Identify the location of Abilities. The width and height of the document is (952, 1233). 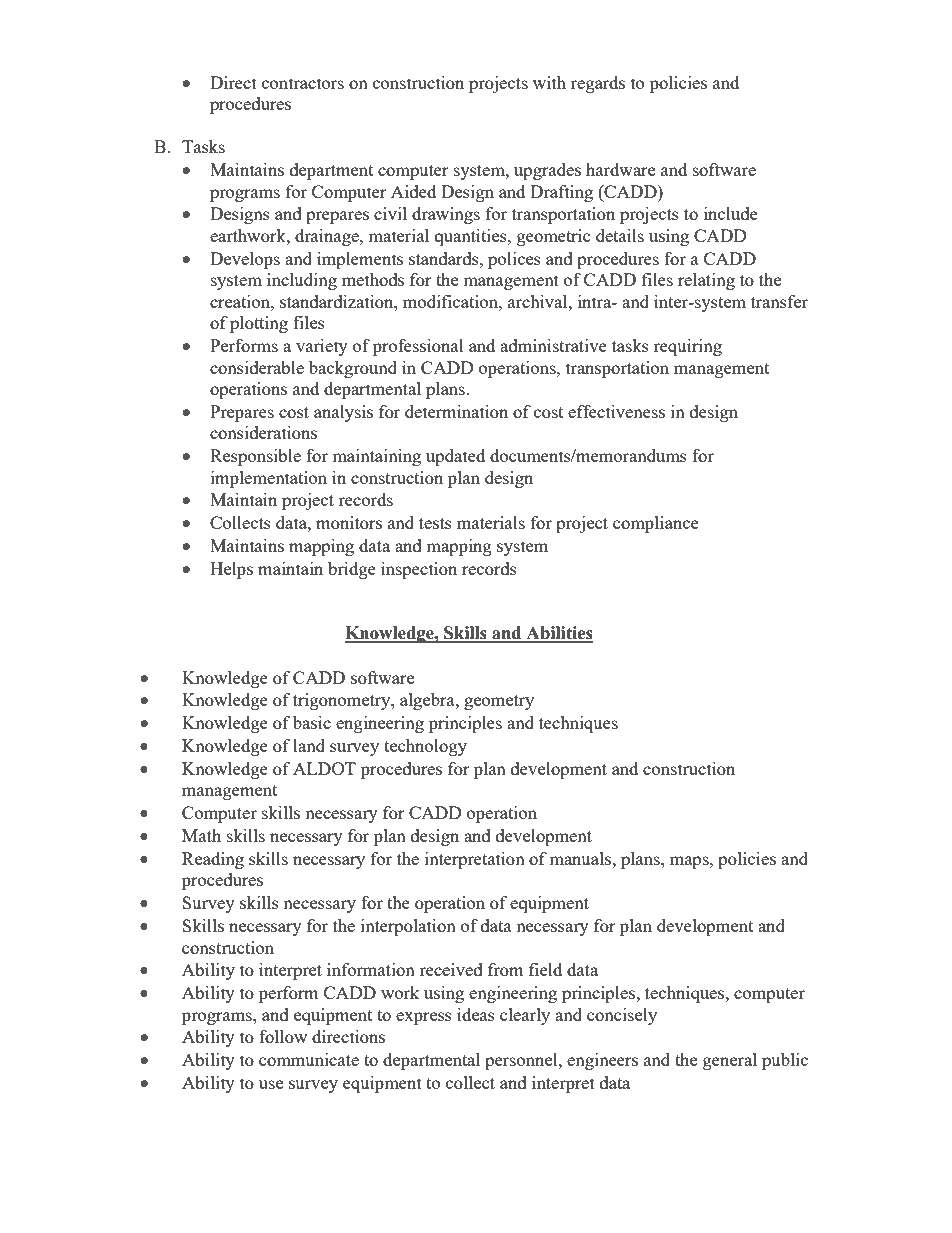
(558, 634).
